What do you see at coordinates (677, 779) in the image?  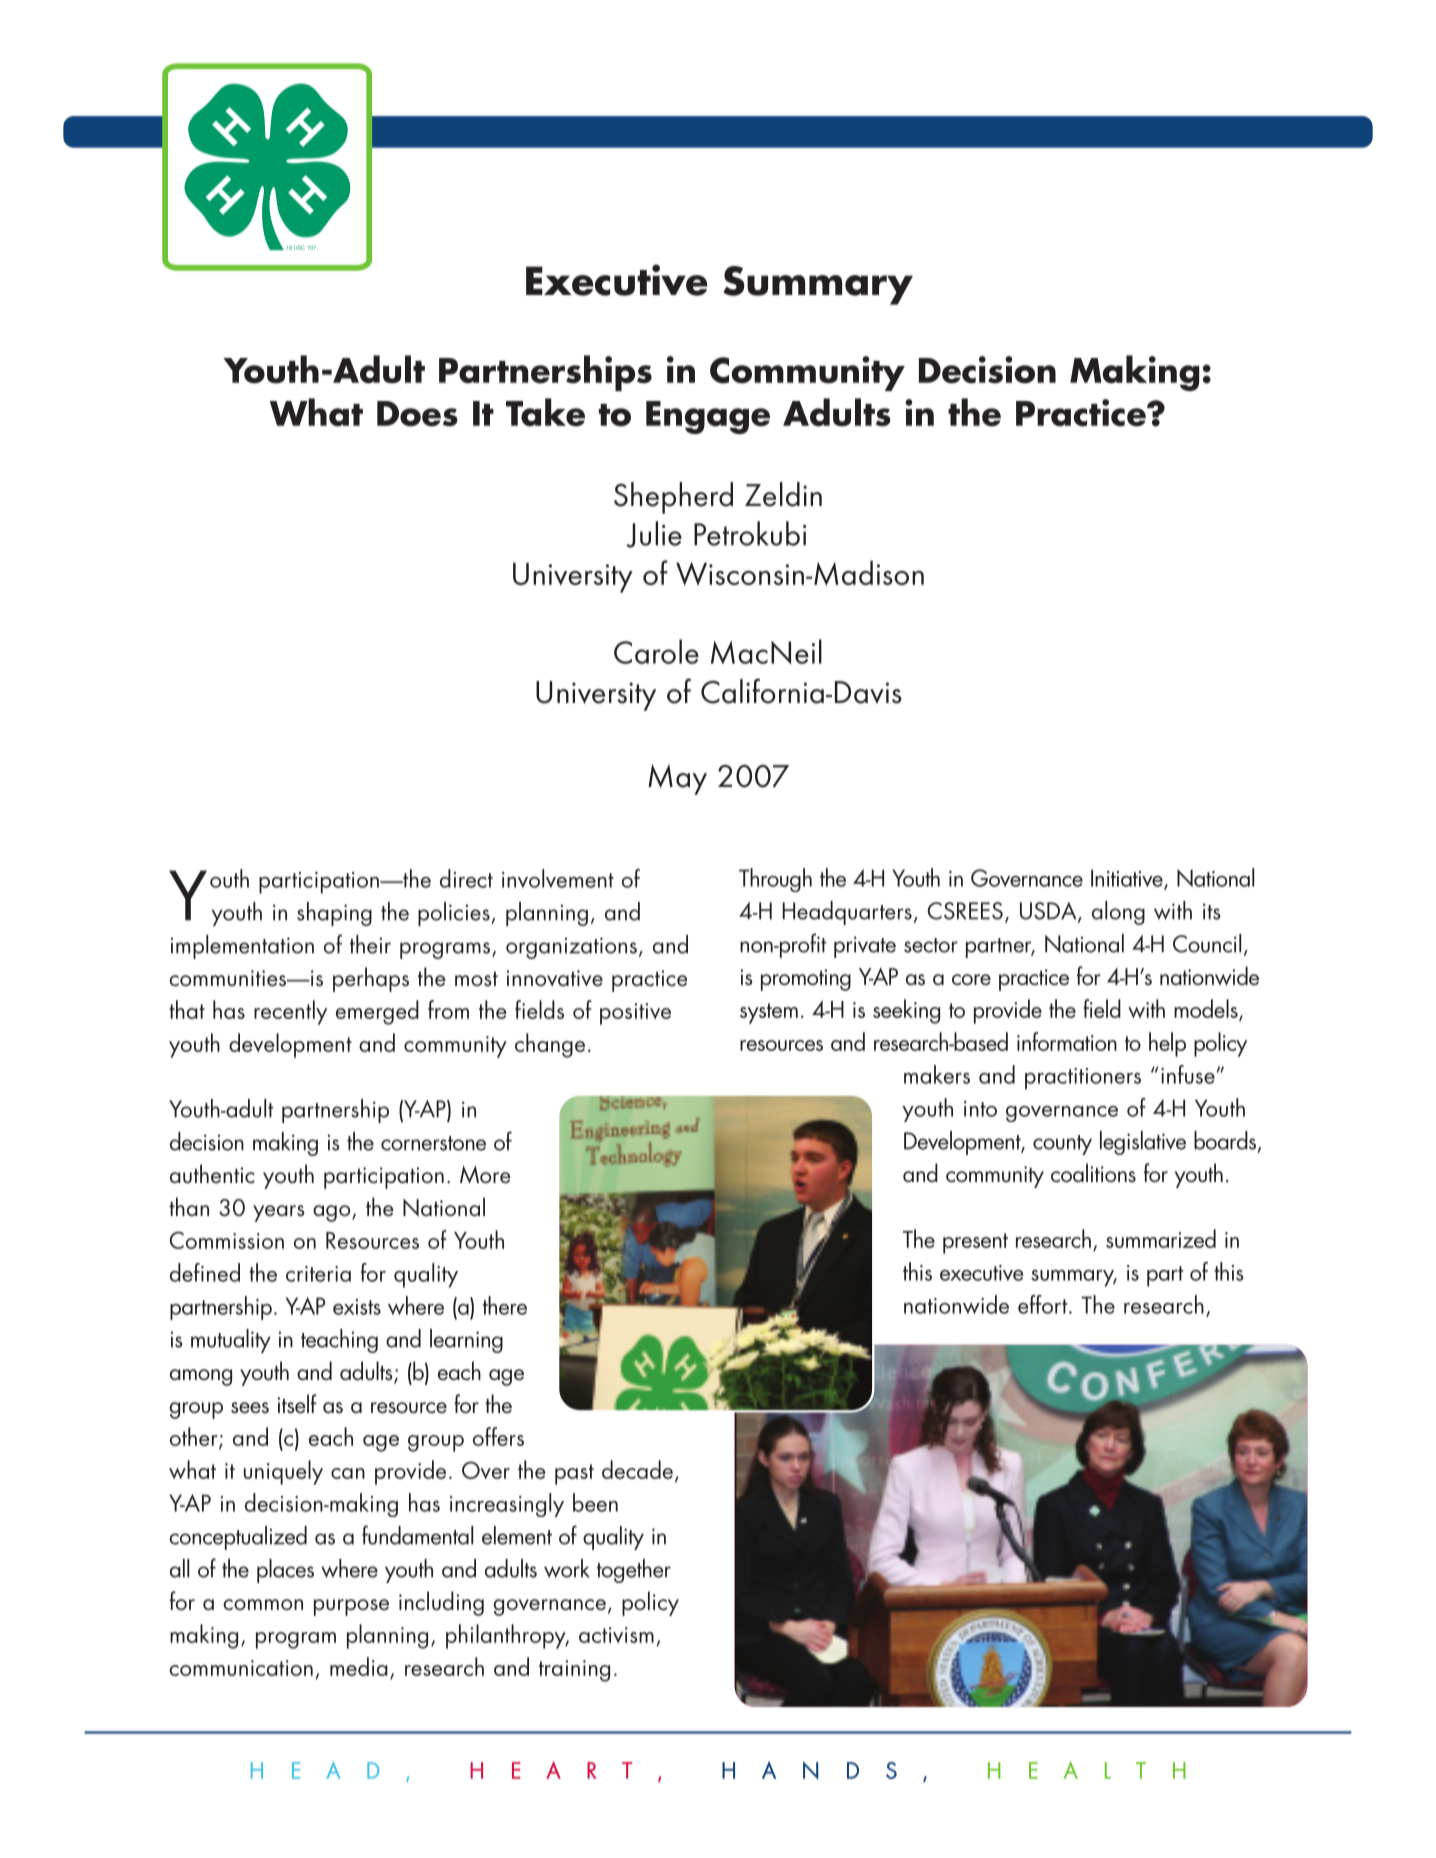 I see `May` at bounding box center [677, 779].
